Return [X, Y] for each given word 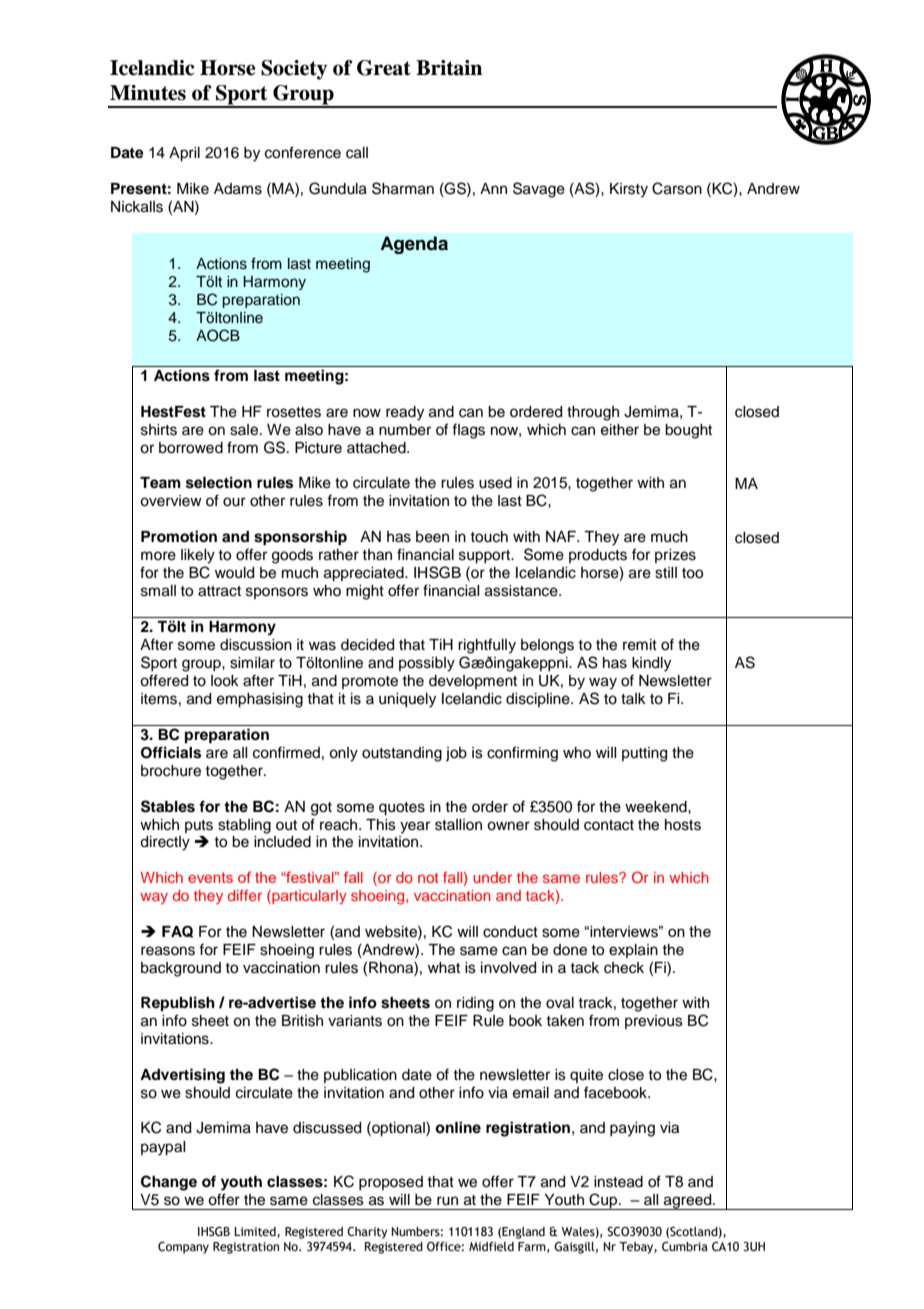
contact [609, 825]
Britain [449, 68]
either [620, 430]
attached [377, 448]
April [184, 154]
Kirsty [629, 190]
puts [199, 826]
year [415, 827]
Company [183, 1248]
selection [219, 482]
